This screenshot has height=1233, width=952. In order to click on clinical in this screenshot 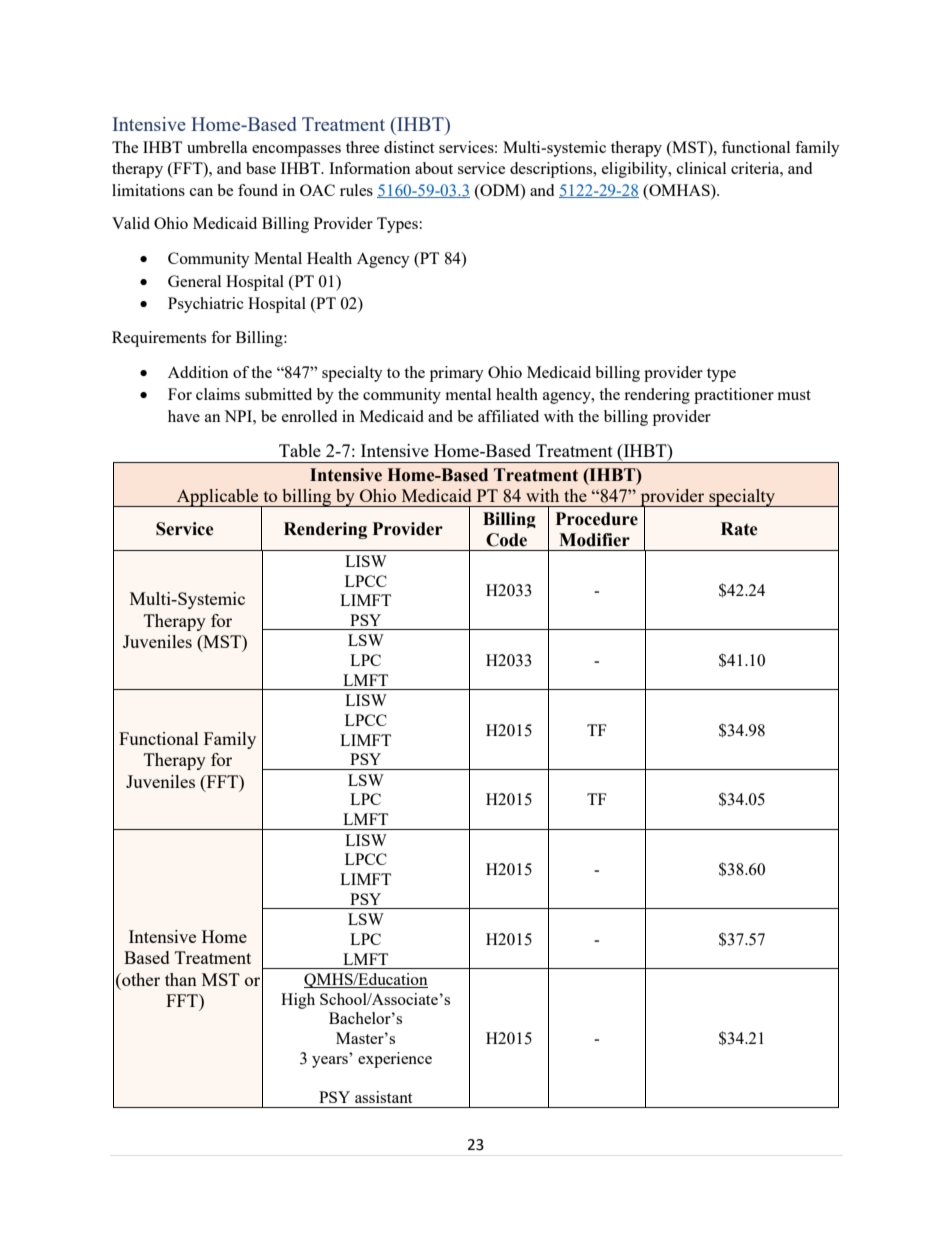, I will do `click(701, 168)`.
